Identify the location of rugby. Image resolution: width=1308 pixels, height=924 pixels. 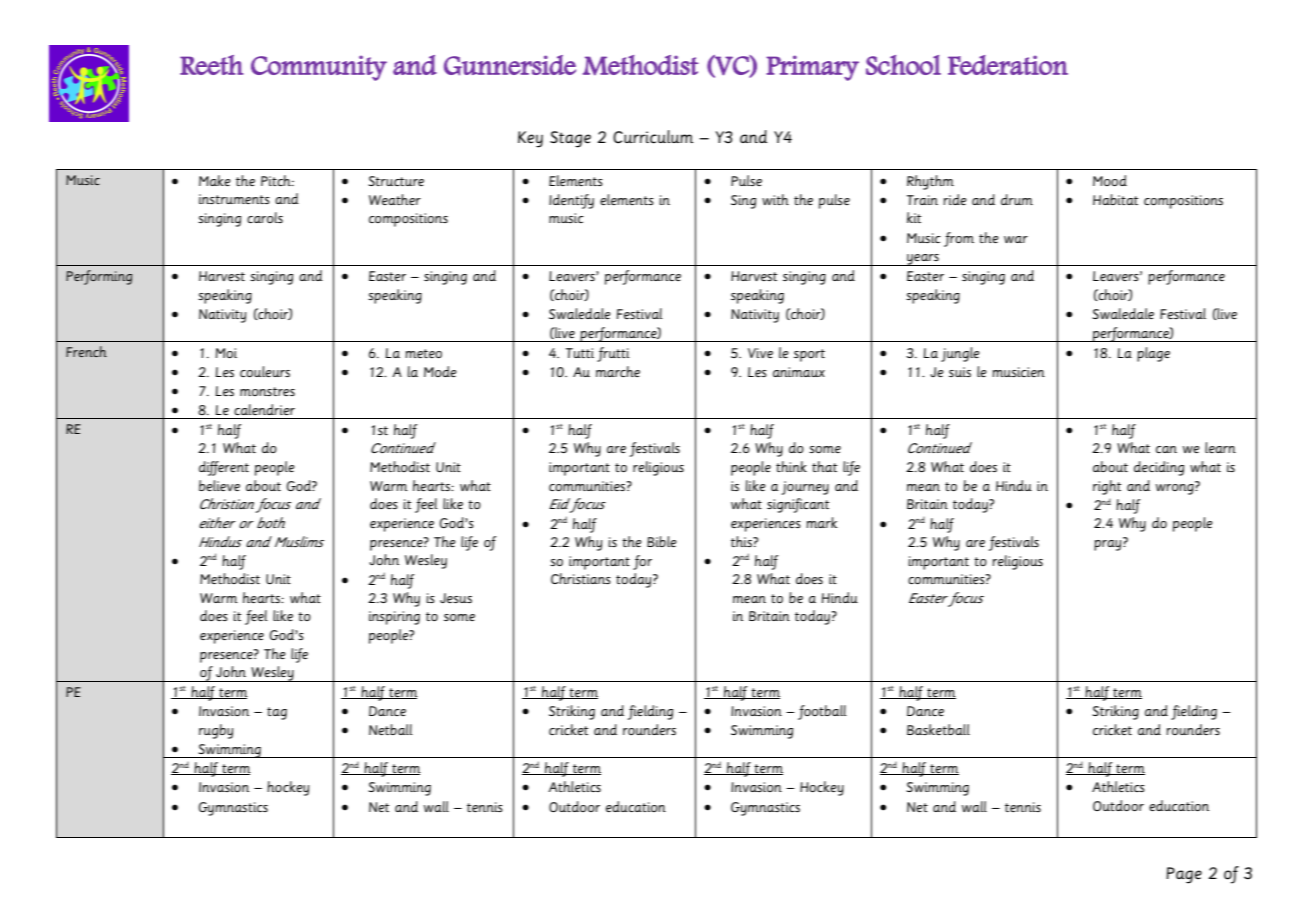
(216, 731).
